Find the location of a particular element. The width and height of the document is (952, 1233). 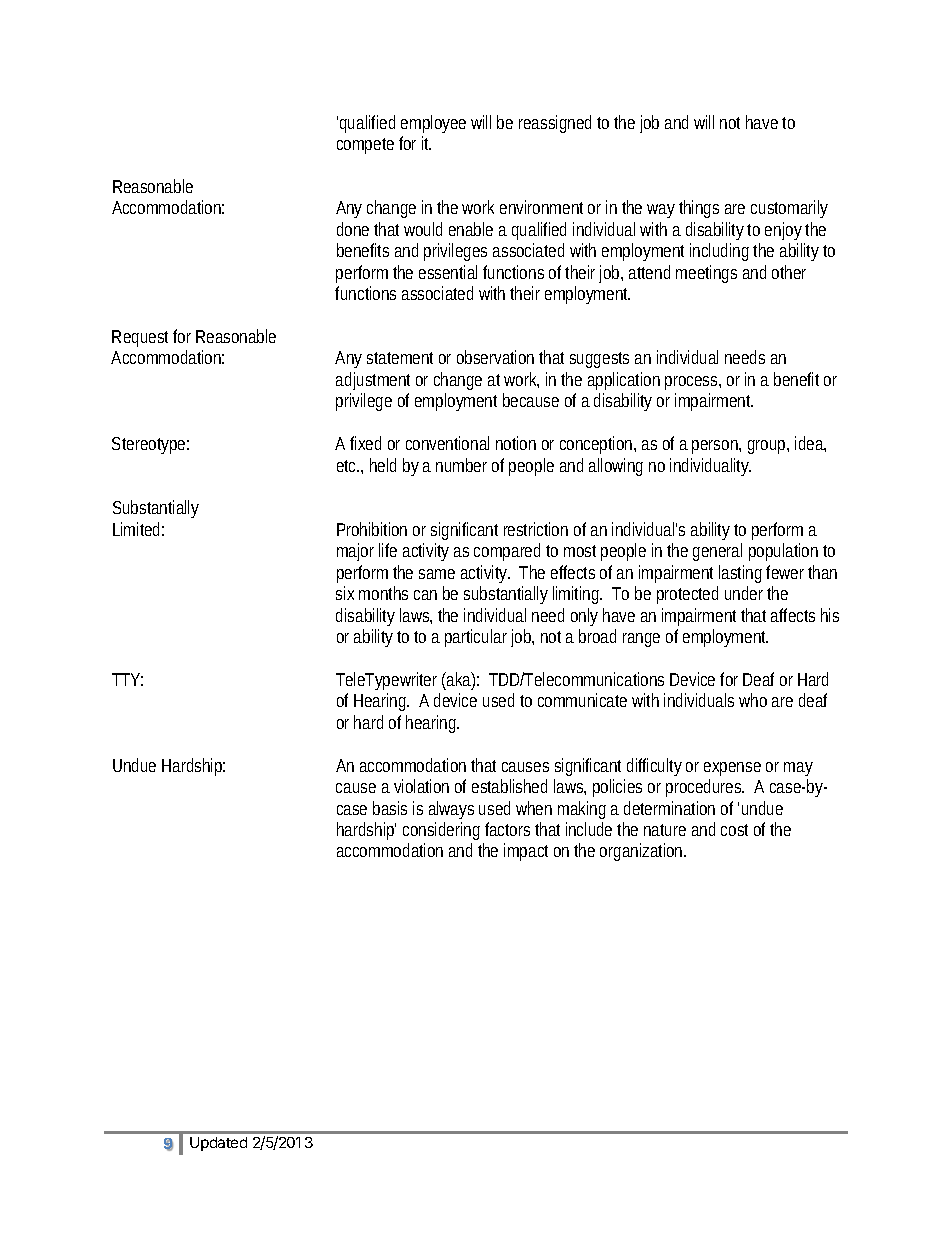

violation is located at coordinates (421, 786).
